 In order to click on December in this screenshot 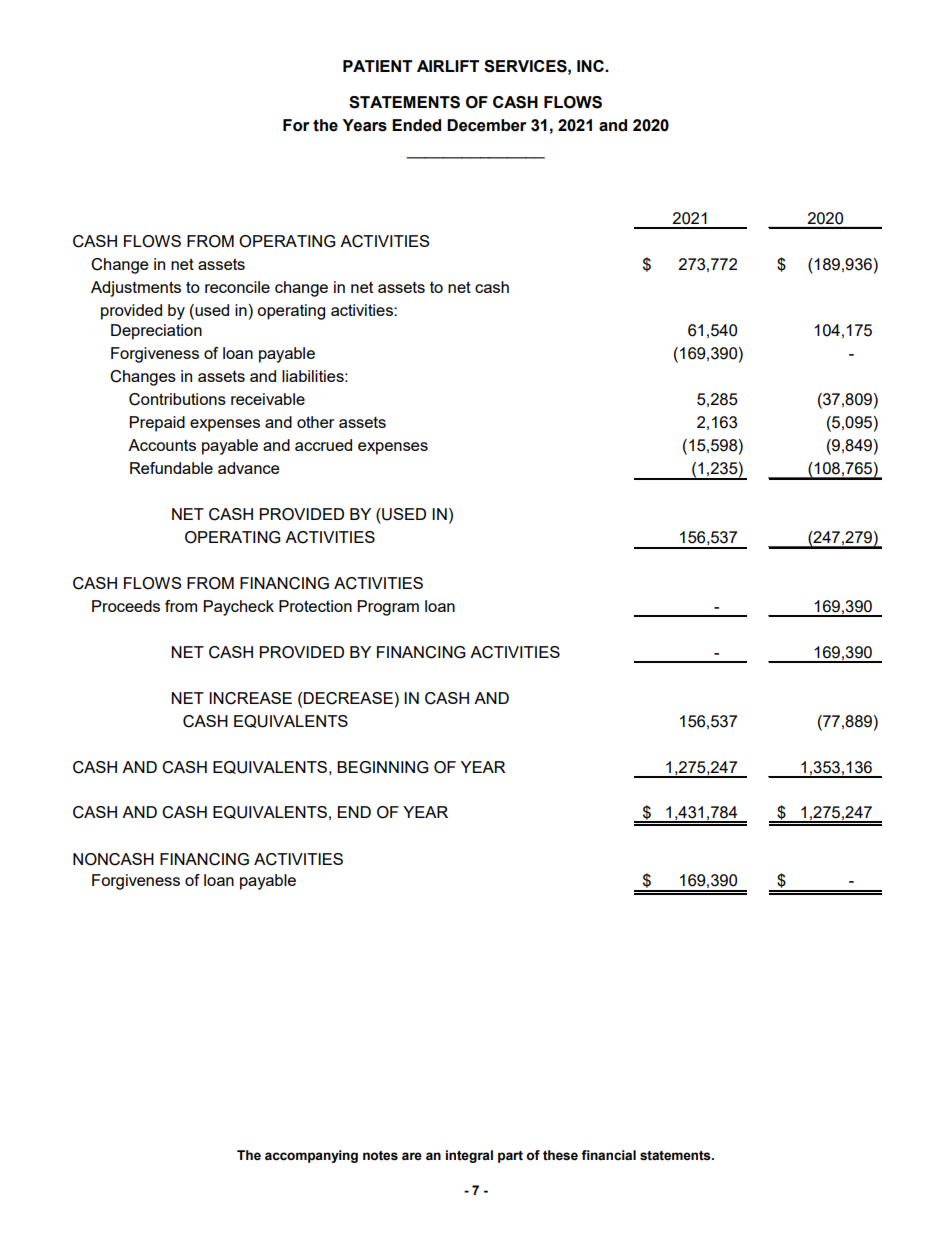, I will do `click(486, 125)`.
